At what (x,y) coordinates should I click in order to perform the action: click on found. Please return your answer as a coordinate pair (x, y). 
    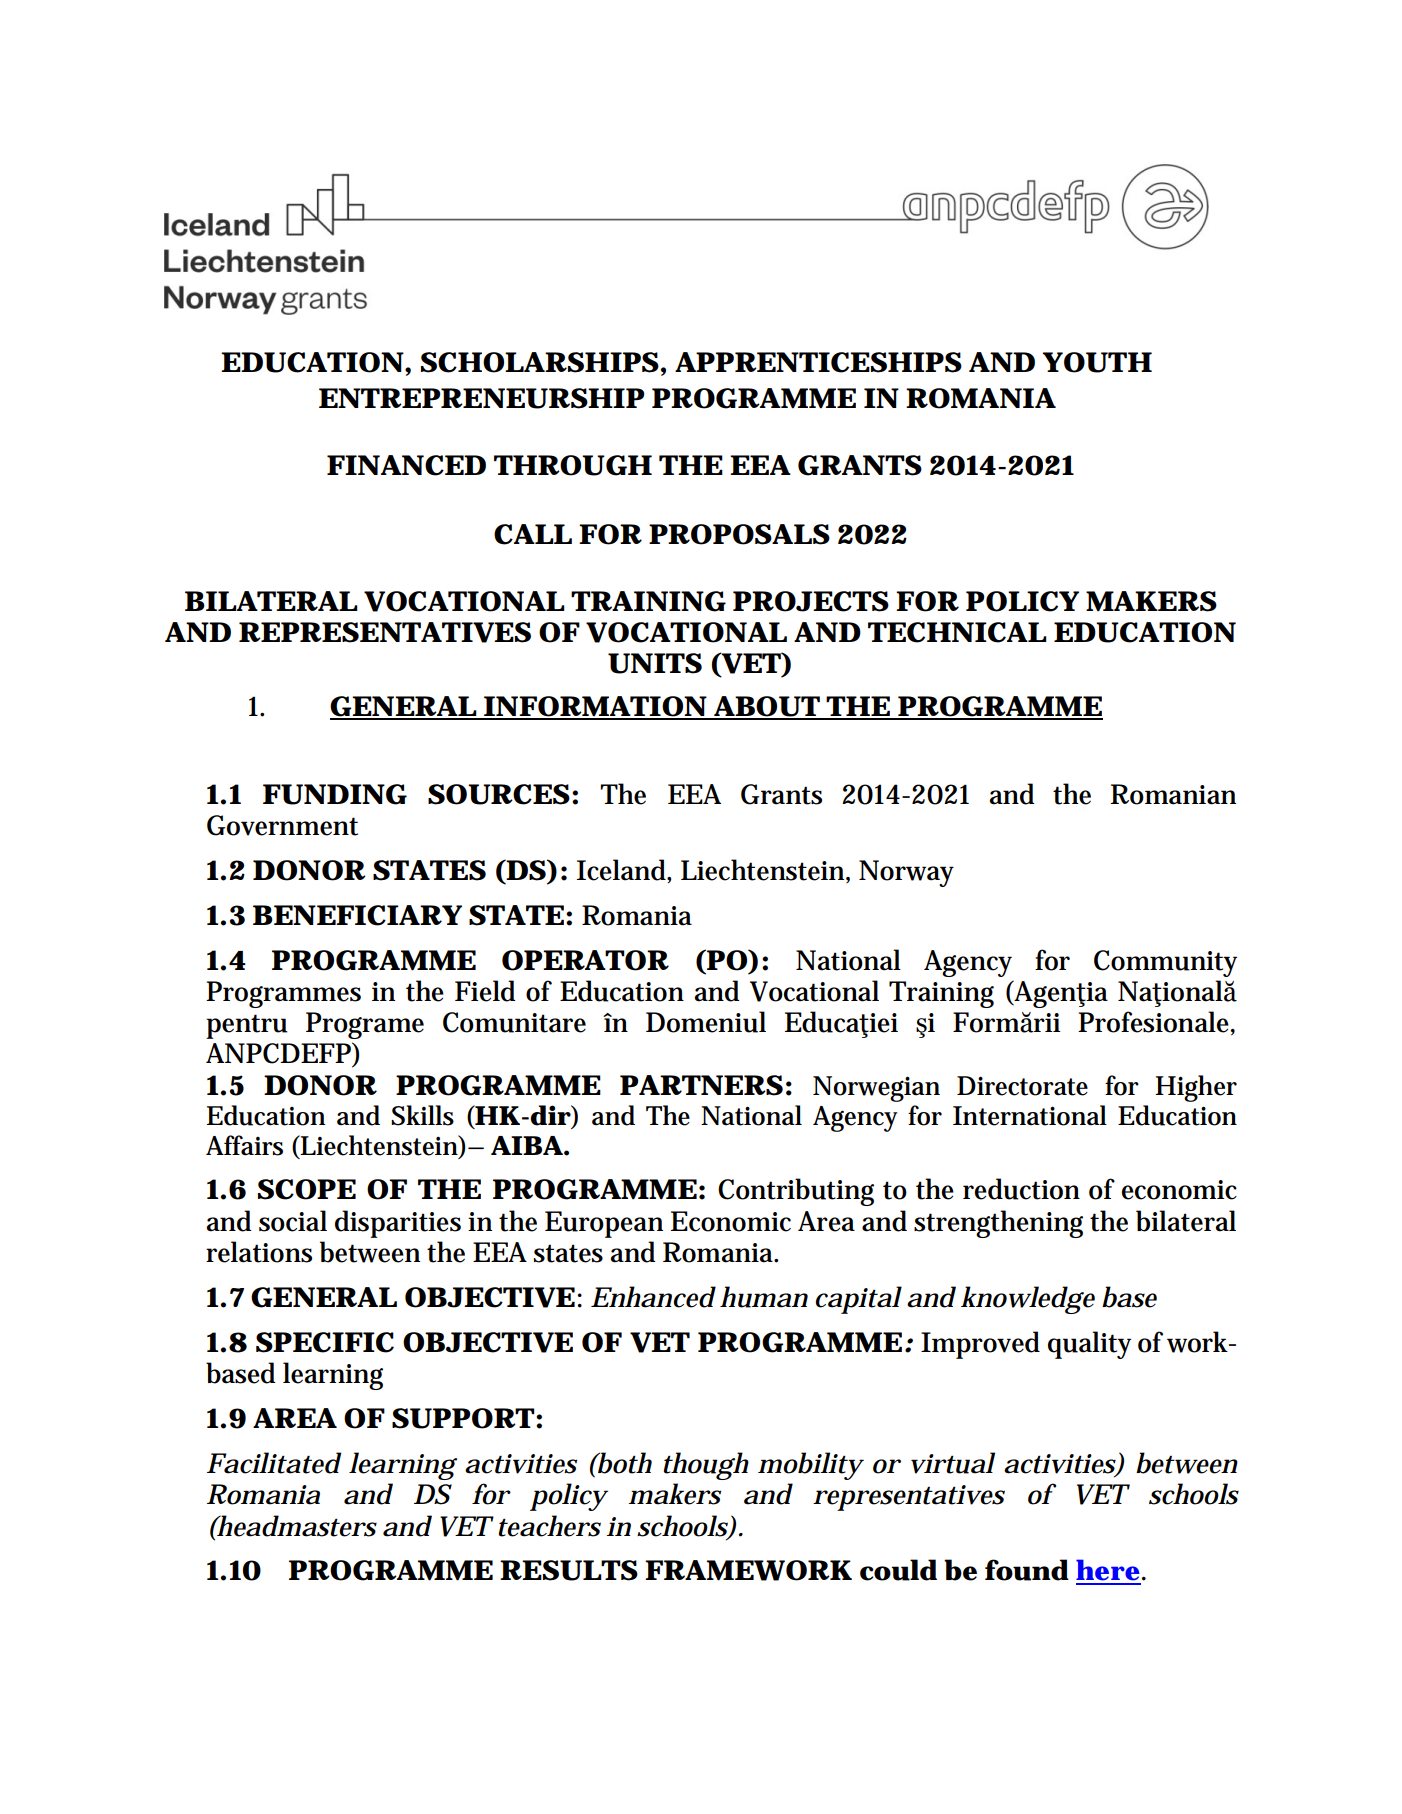
    Looking at the image, I should click on (1026, 1570).
